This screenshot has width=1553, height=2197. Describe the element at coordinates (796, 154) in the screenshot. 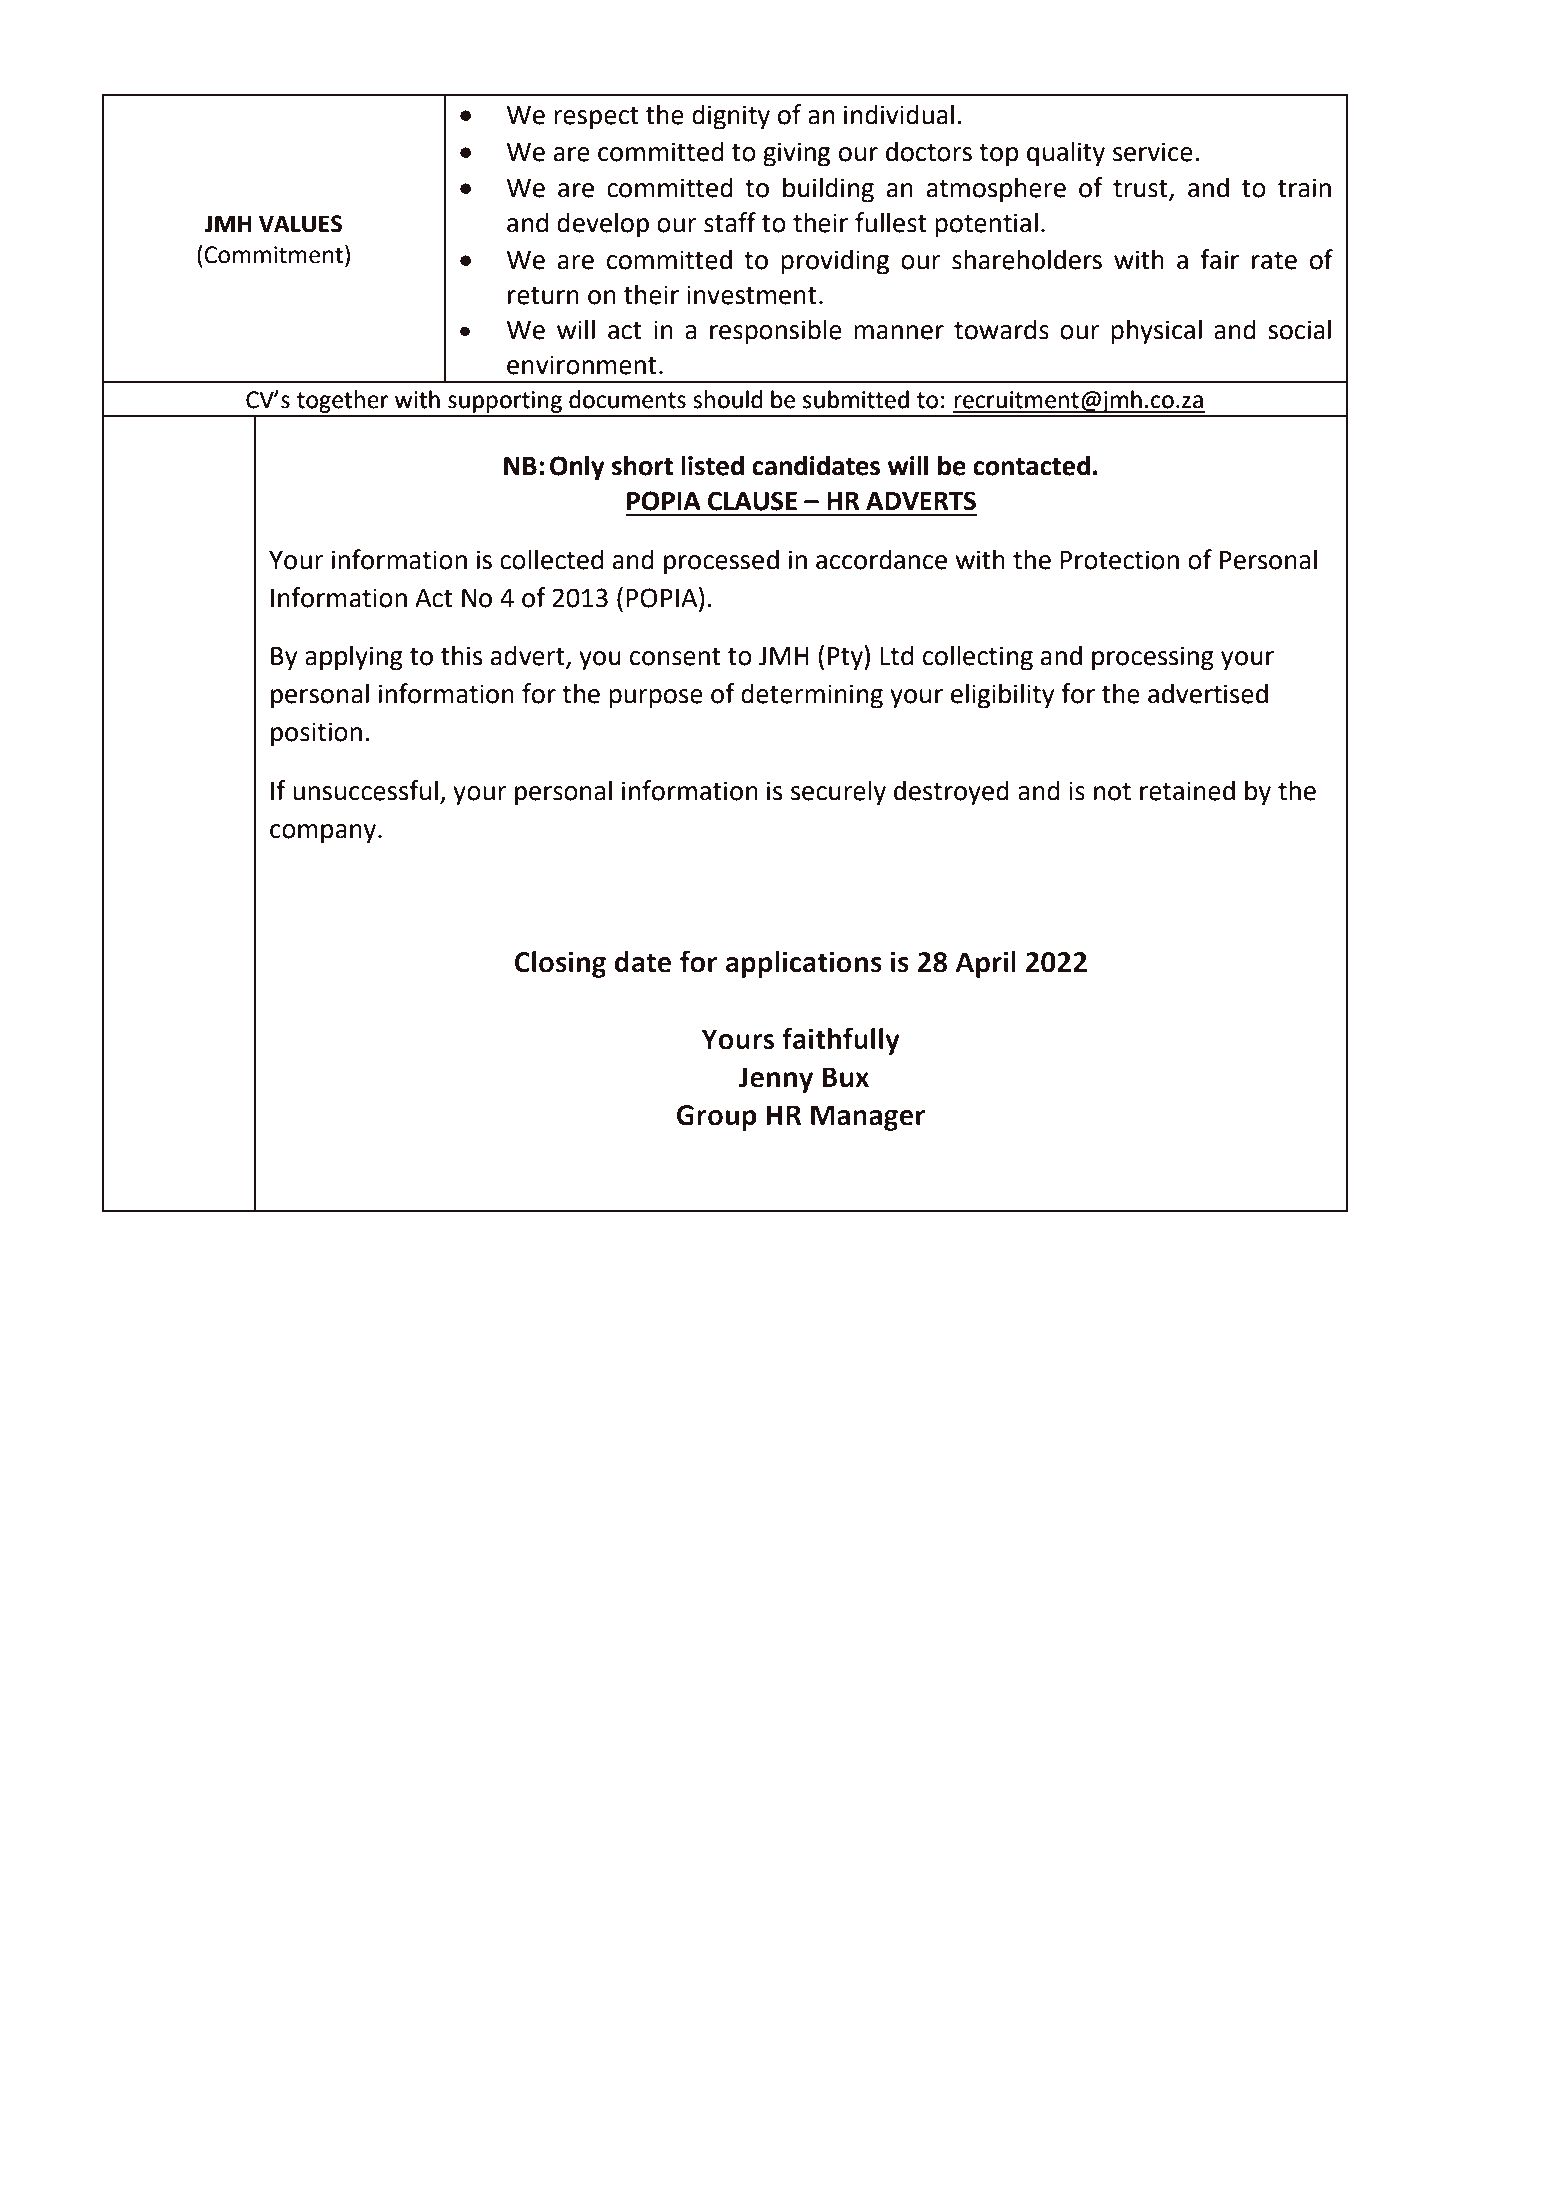

I see `giving` at that location.
